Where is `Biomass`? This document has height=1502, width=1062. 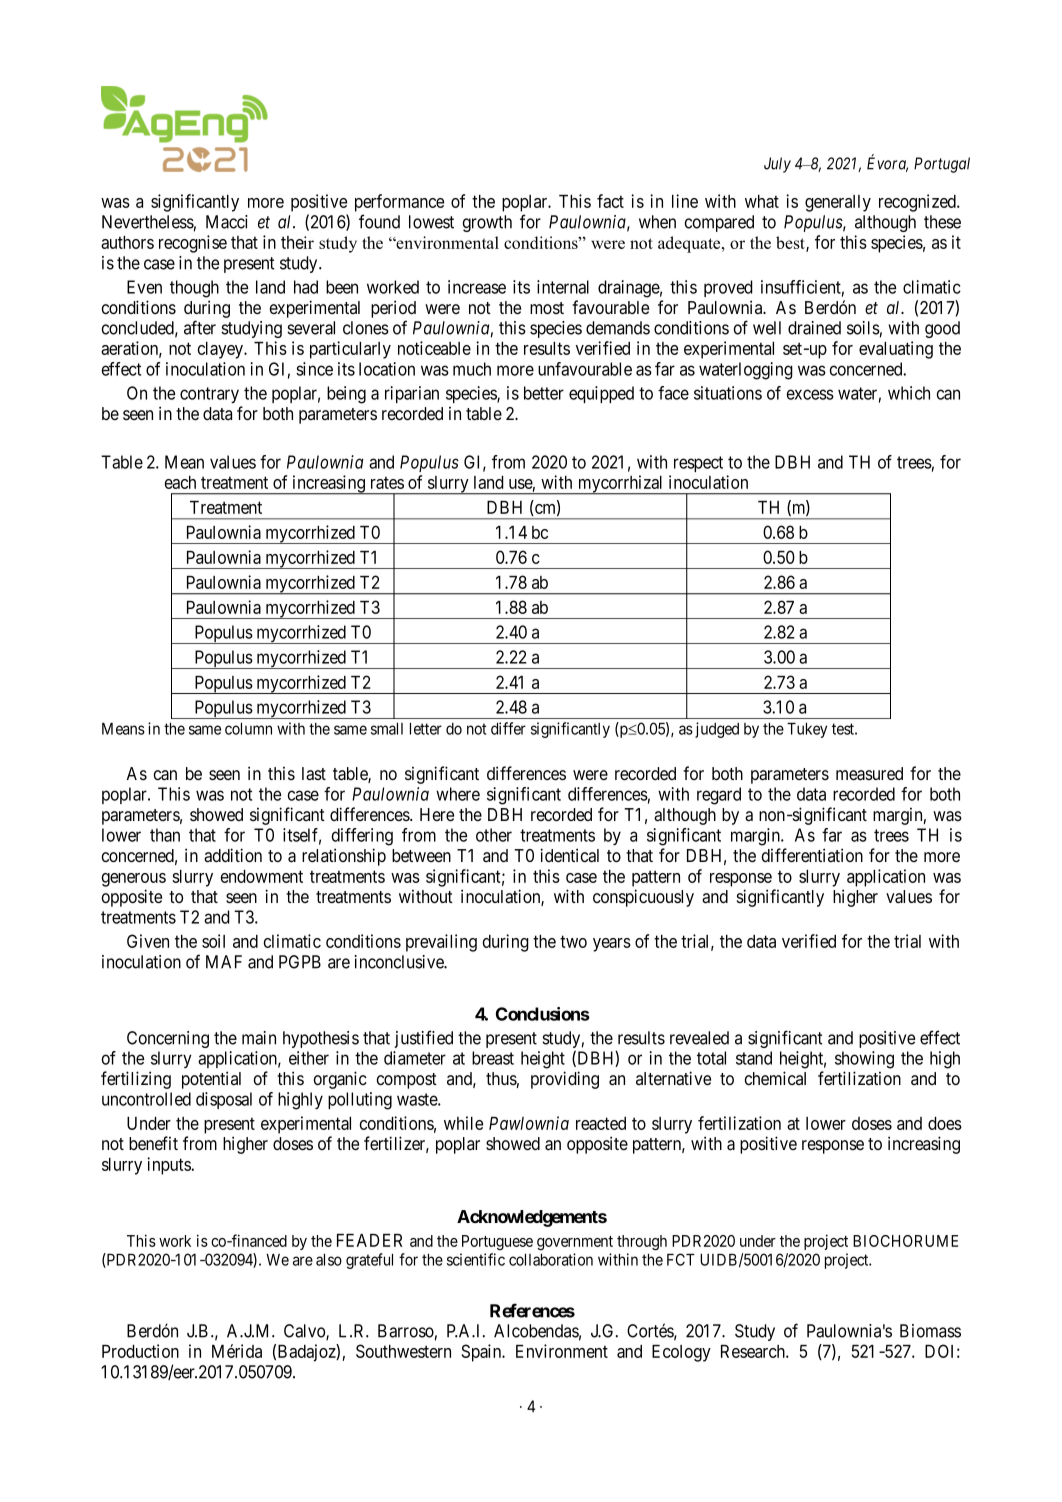
Biomass is located at coordinates (930, 1331).
